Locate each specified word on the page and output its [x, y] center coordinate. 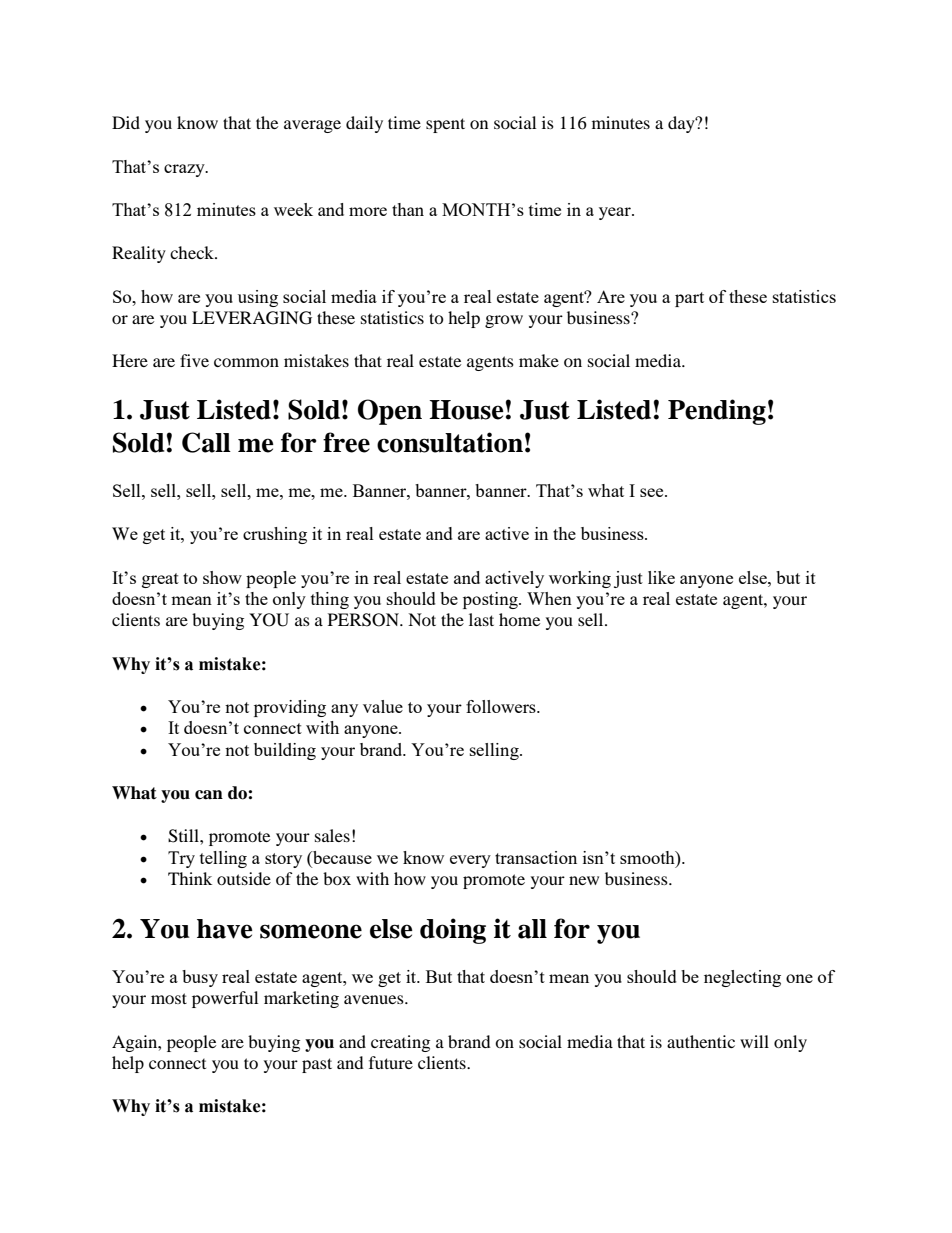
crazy [185, 170]
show [222, 577]
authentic [701, 1041]
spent [445, 125]
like [661, 577]
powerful [225, 999]
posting [491, 600]
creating [400, 1043]
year [616, 213]
